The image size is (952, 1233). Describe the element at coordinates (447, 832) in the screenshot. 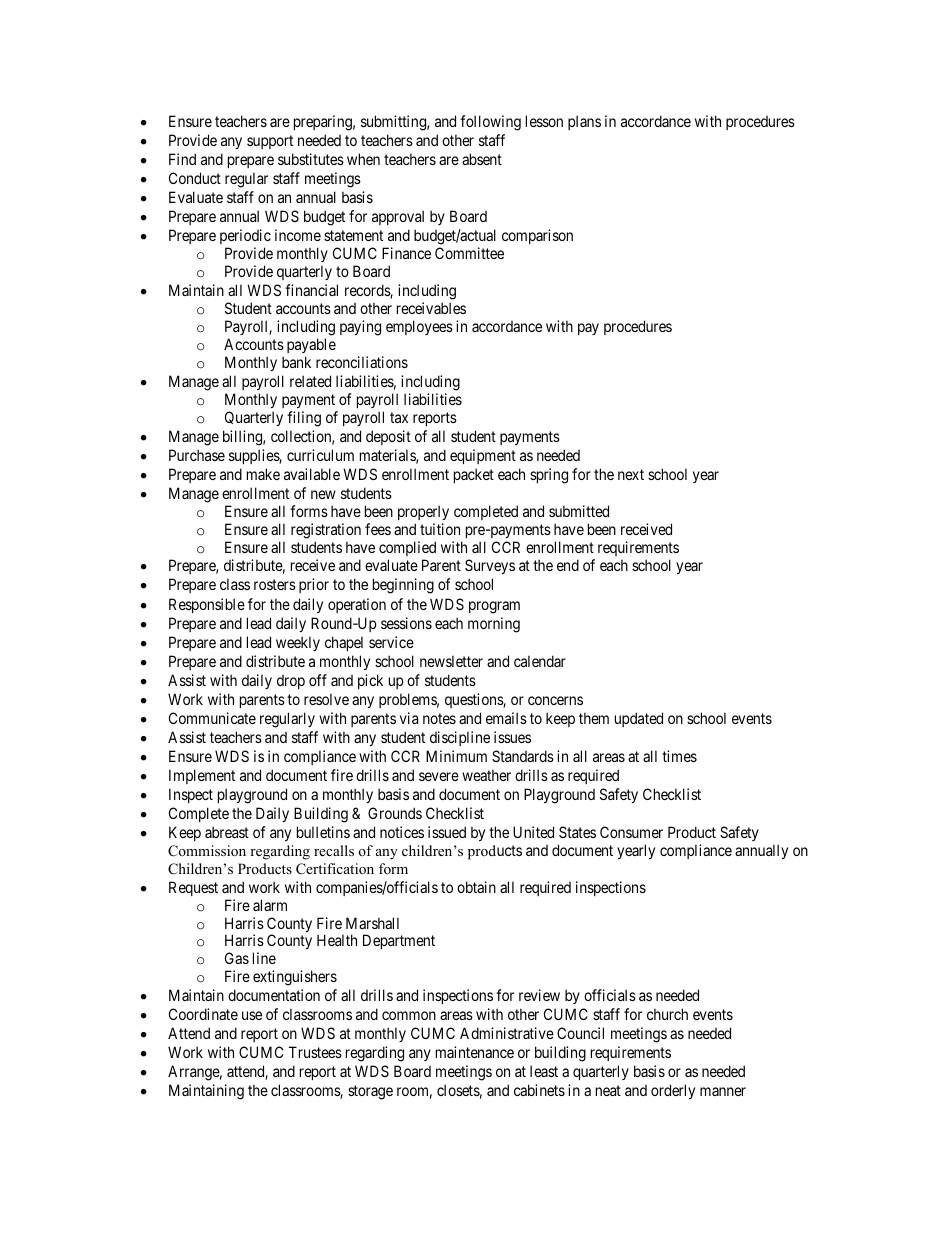

I see `issued` at that location.
